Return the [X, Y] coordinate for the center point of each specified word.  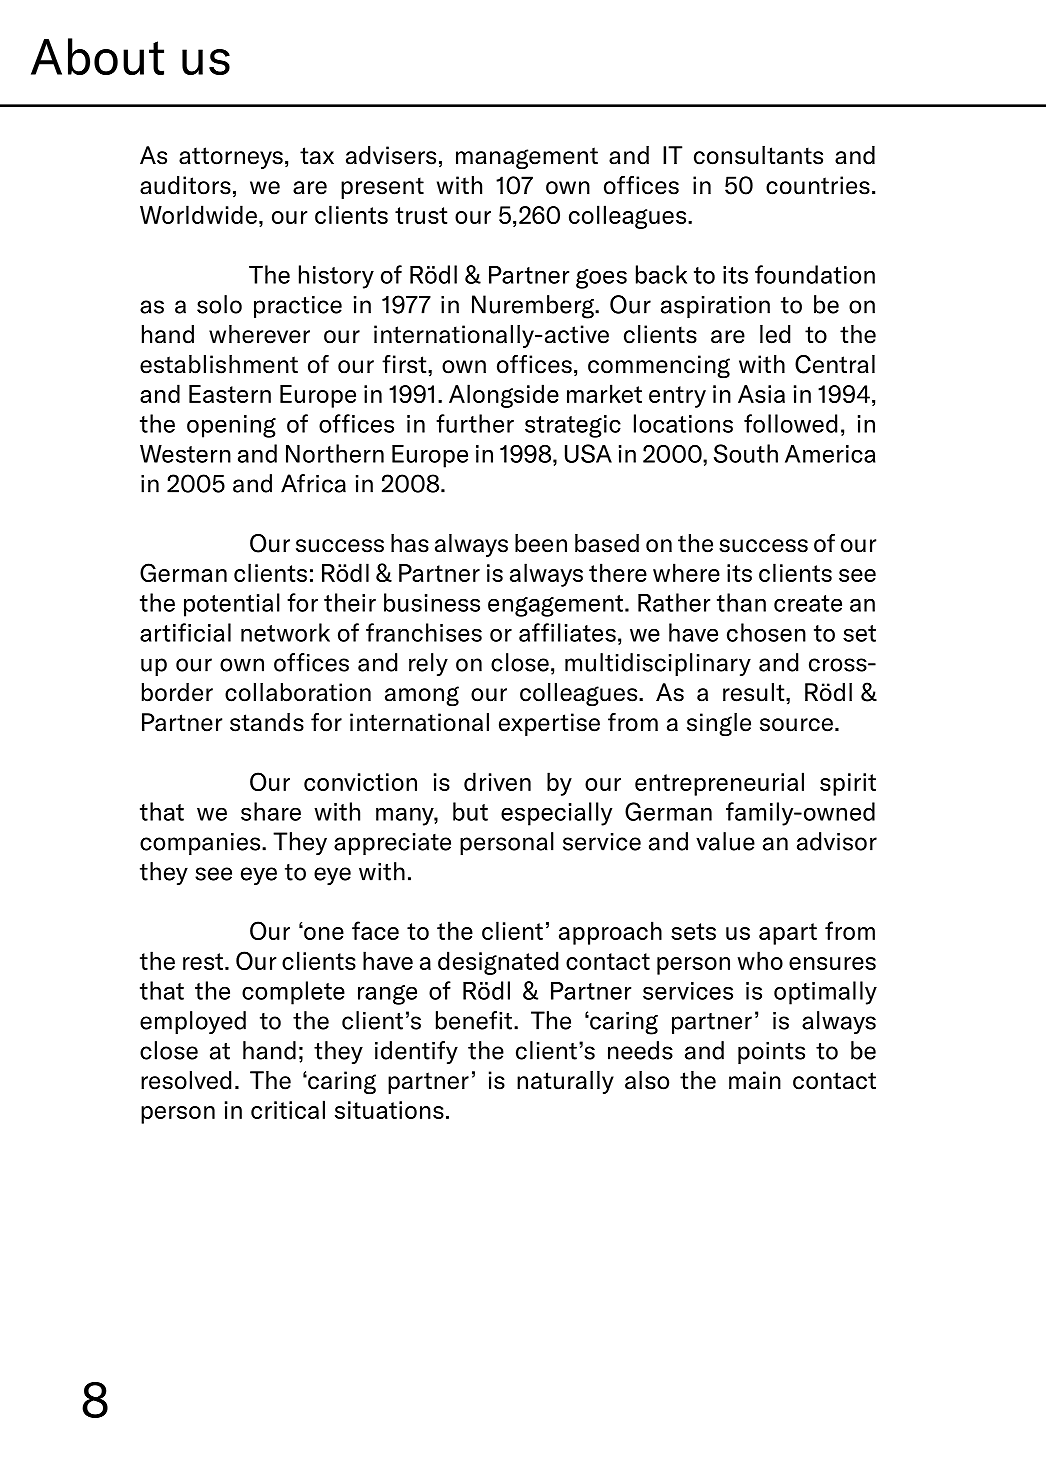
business [432, 602]
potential [232, 605]
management [527, 158]
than [741, 602]
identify [416, 1052]
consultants [758, 155]
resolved [186, 1080]
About [97, 56]
